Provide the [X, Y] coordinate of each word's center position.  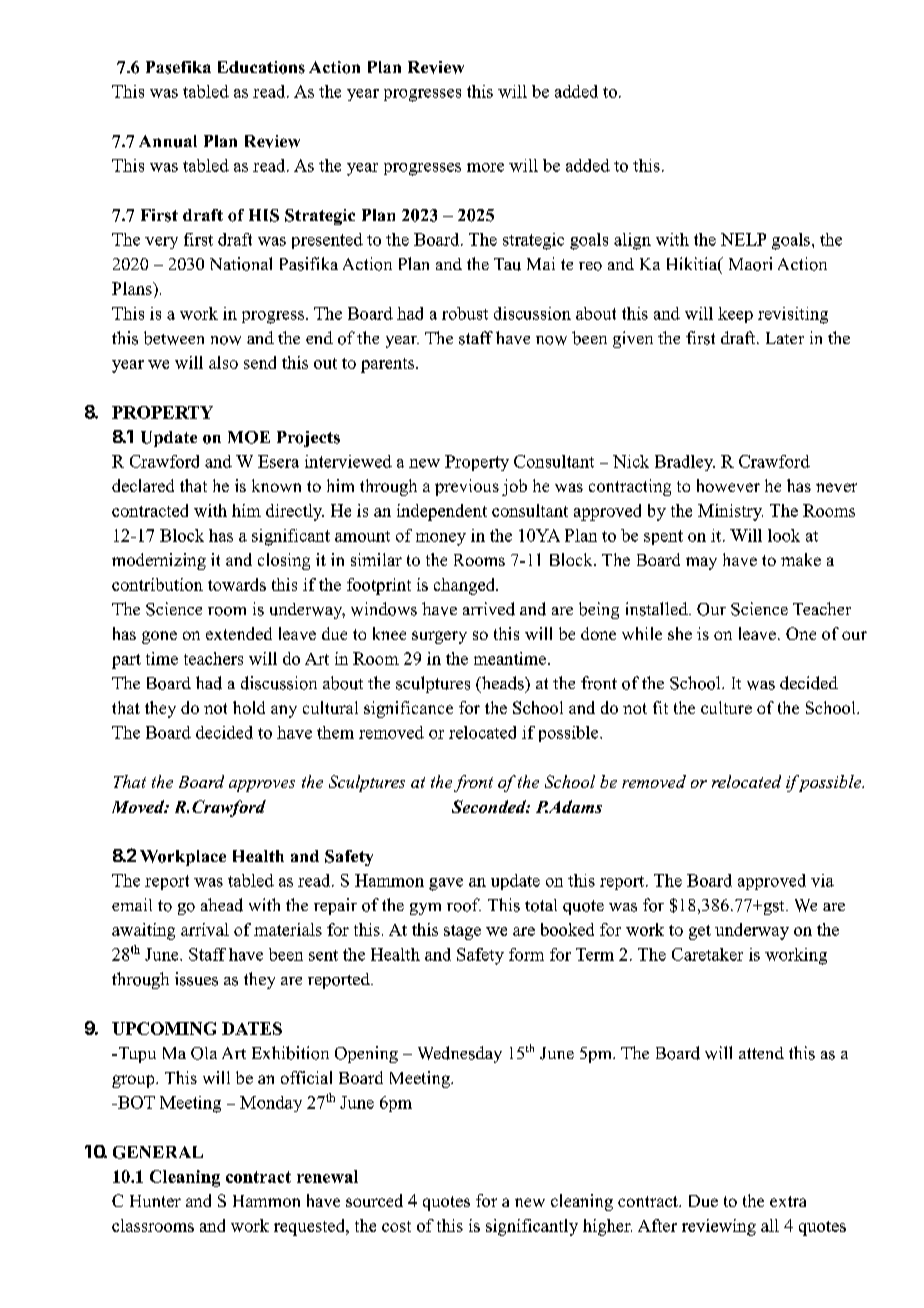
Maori [750, 264]
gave [446, 884]
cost [396, 1226]
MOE [249, 437]
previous [467, 487]
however [728, 485]
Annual [168, 141]
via [822, 880]
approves [262, 786]
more [485, 167]
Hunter [155, 1201]
